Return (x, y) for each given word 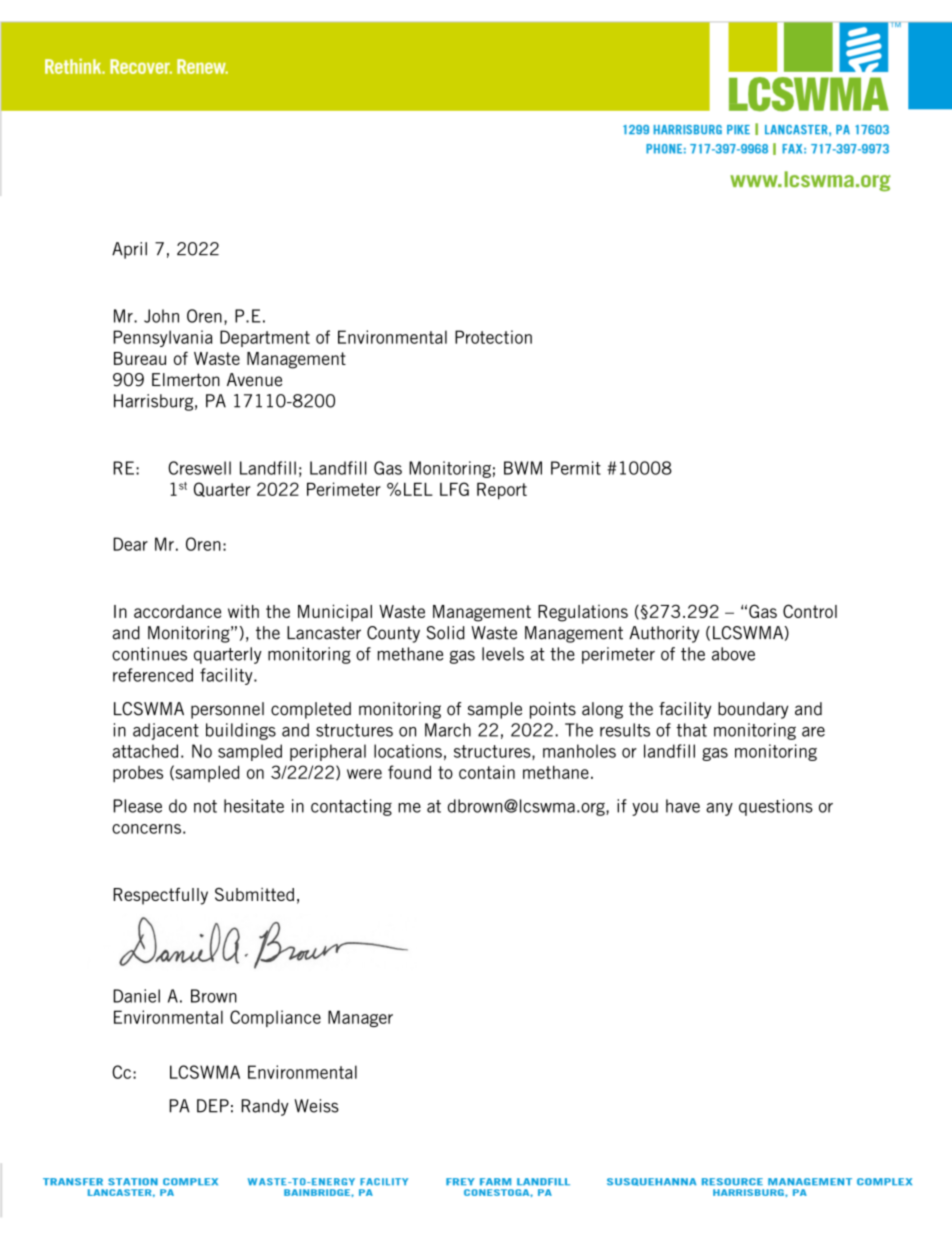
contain (487, 772)
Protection (493, 337)
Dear (130, 544)
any (719, 809)
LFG (454, 489)
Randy (265, 1107)
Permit (576, 468)
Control (810, 611)
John (161, 316)
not (205, 806)
